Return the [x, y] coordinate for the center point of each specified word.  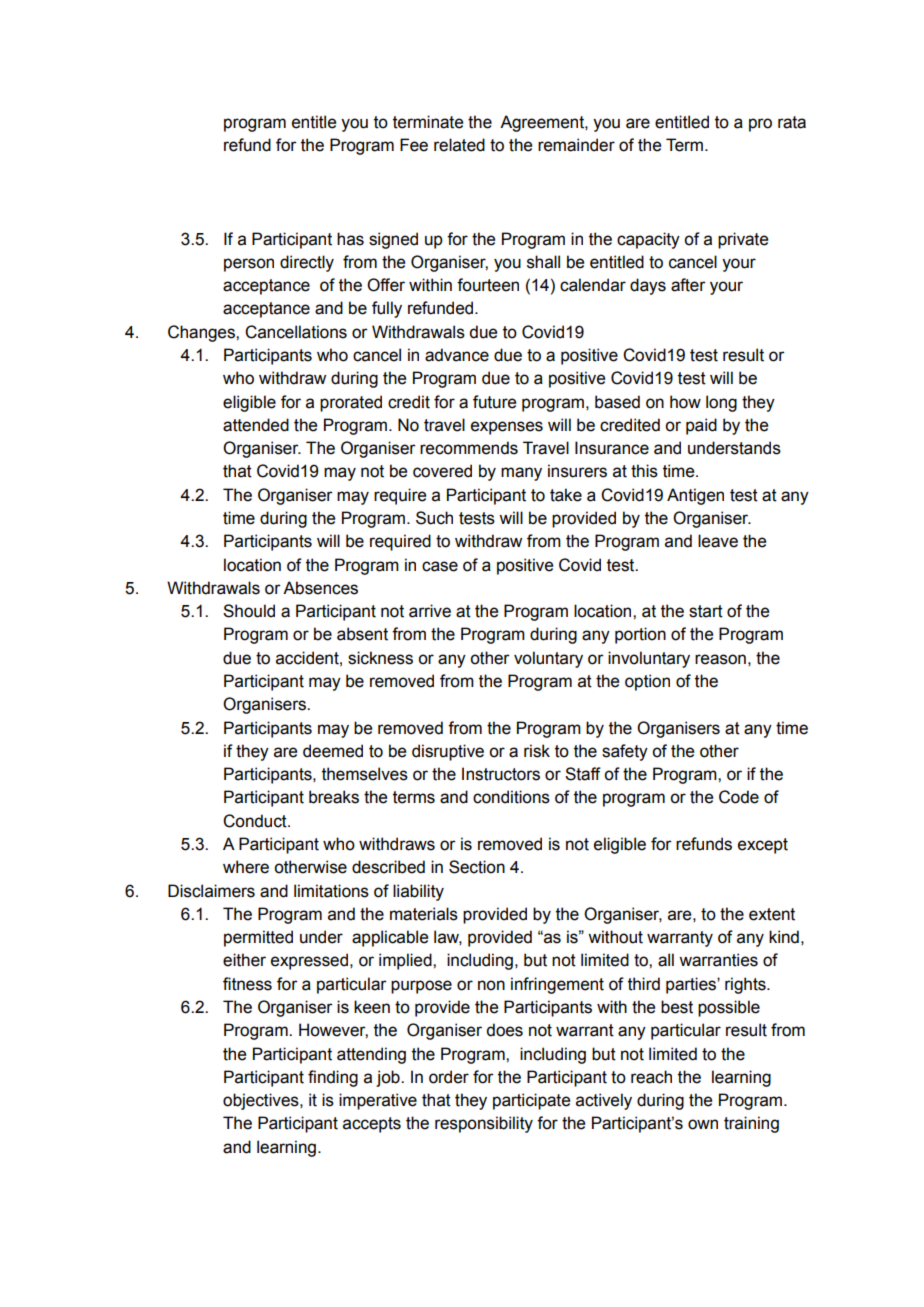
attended [256, 425]
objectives [262, 1101]
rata [792, 122]
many [521, 474]
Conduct [256, 821]
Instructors [501, 774]
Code [739, 797]
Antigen [695, 496]
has [350, 239]
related [459, 145]
